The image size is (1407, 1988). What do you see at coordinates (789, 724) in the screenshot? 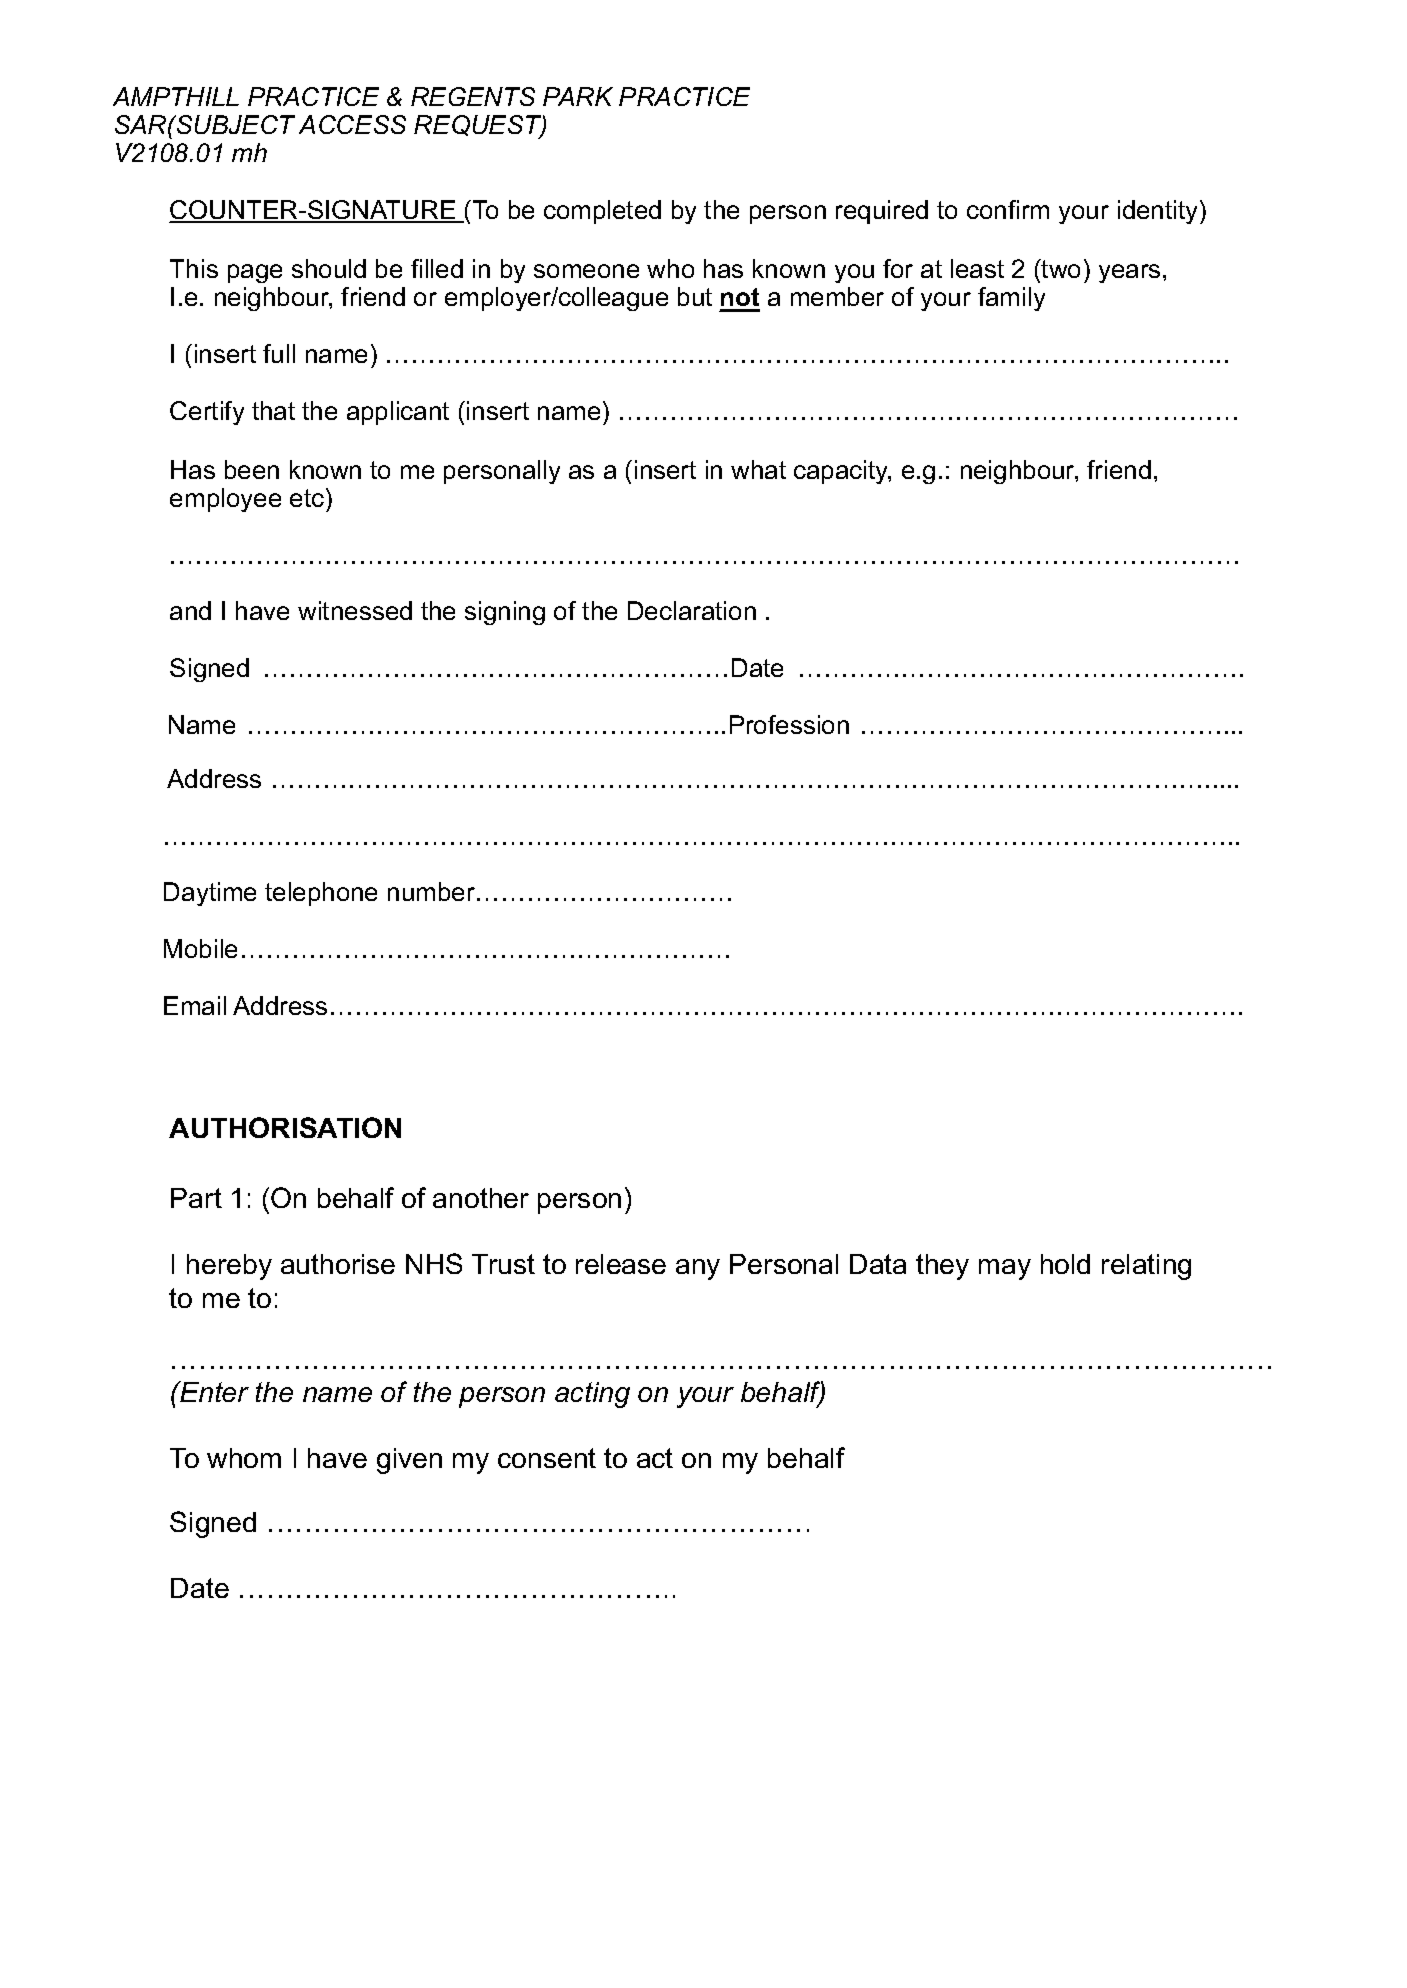
I see `Profession` at bounding box center [789, 724].
